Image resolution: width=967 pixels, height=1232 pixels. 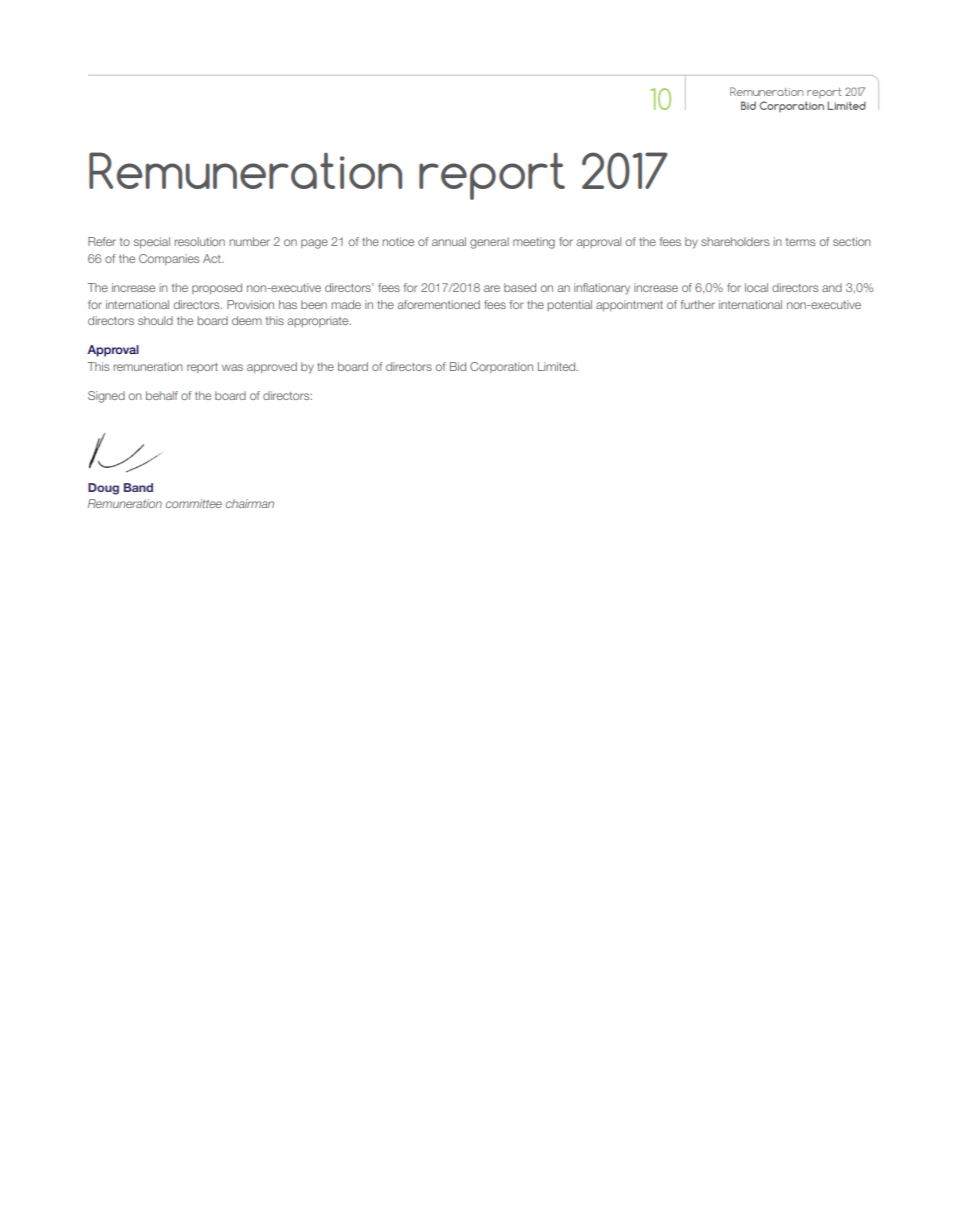 I want to click on general, so click(x=489, y=243).
